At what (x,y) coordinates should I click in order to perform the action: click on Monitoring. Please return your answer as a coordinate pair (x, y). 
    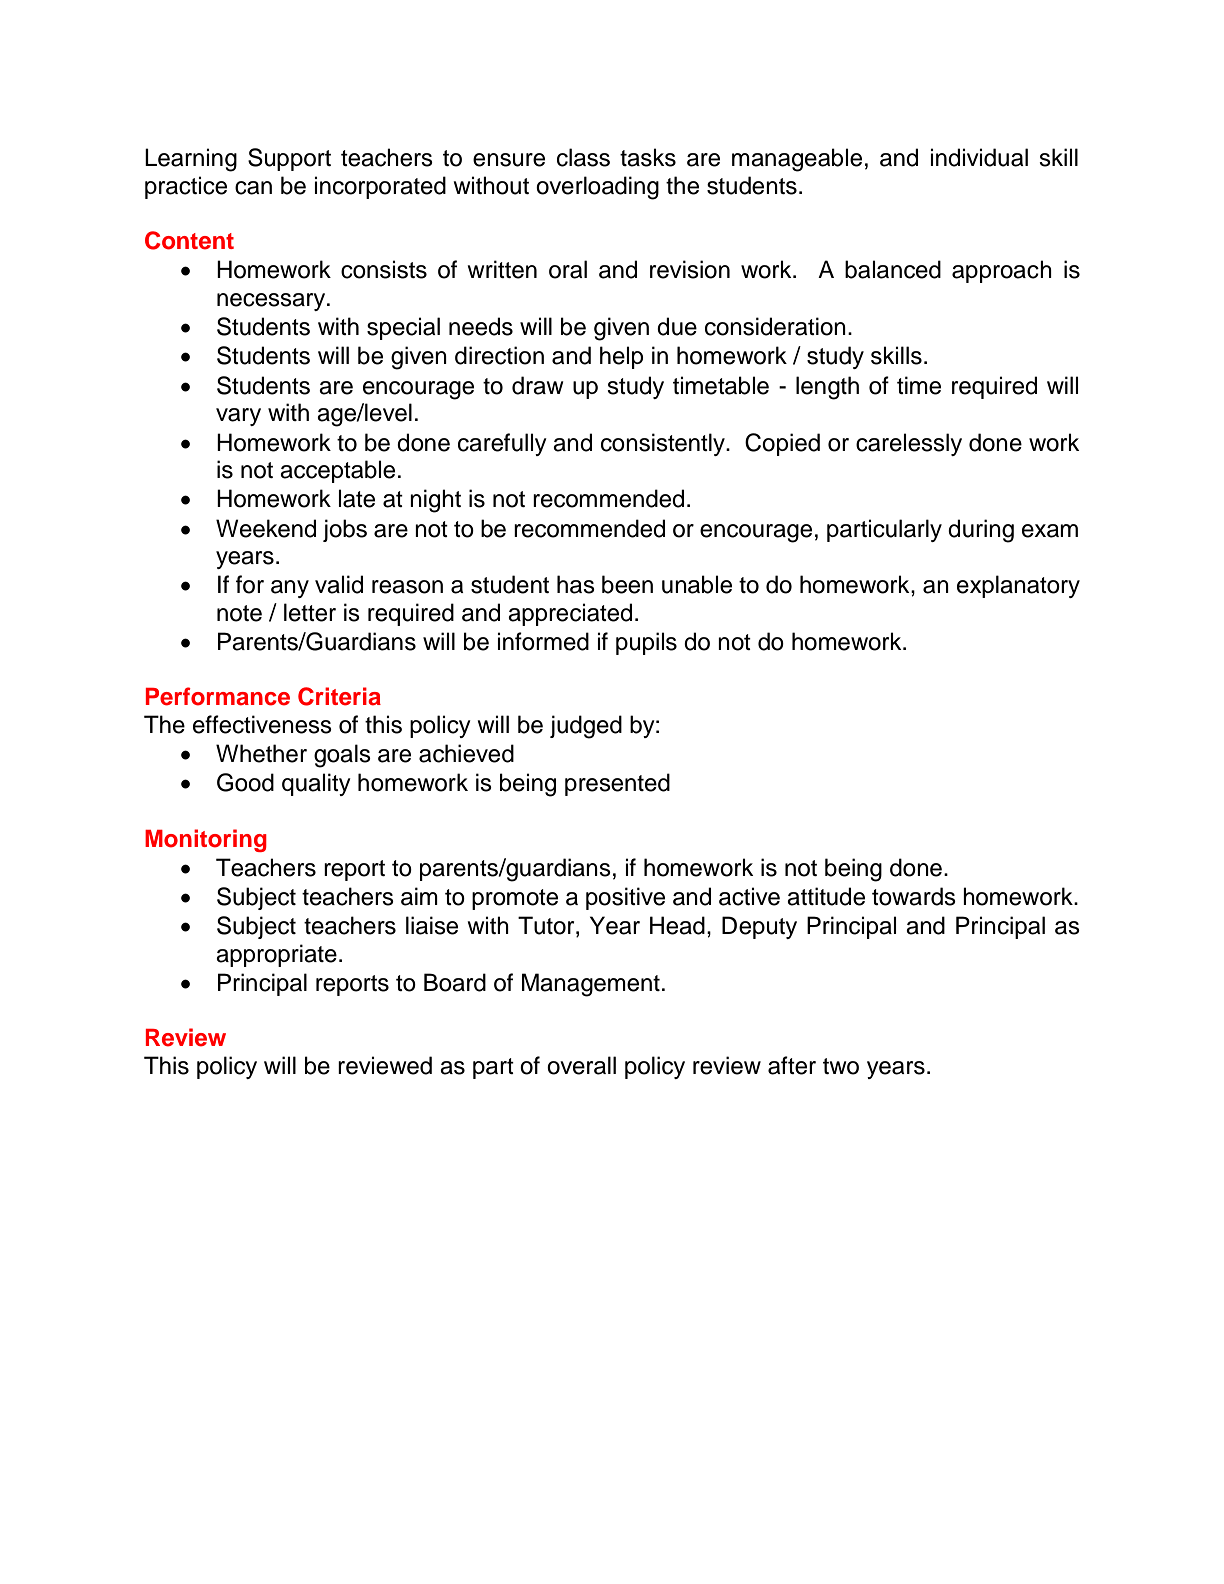
    Looking at the image, I should click on (206, 840).
